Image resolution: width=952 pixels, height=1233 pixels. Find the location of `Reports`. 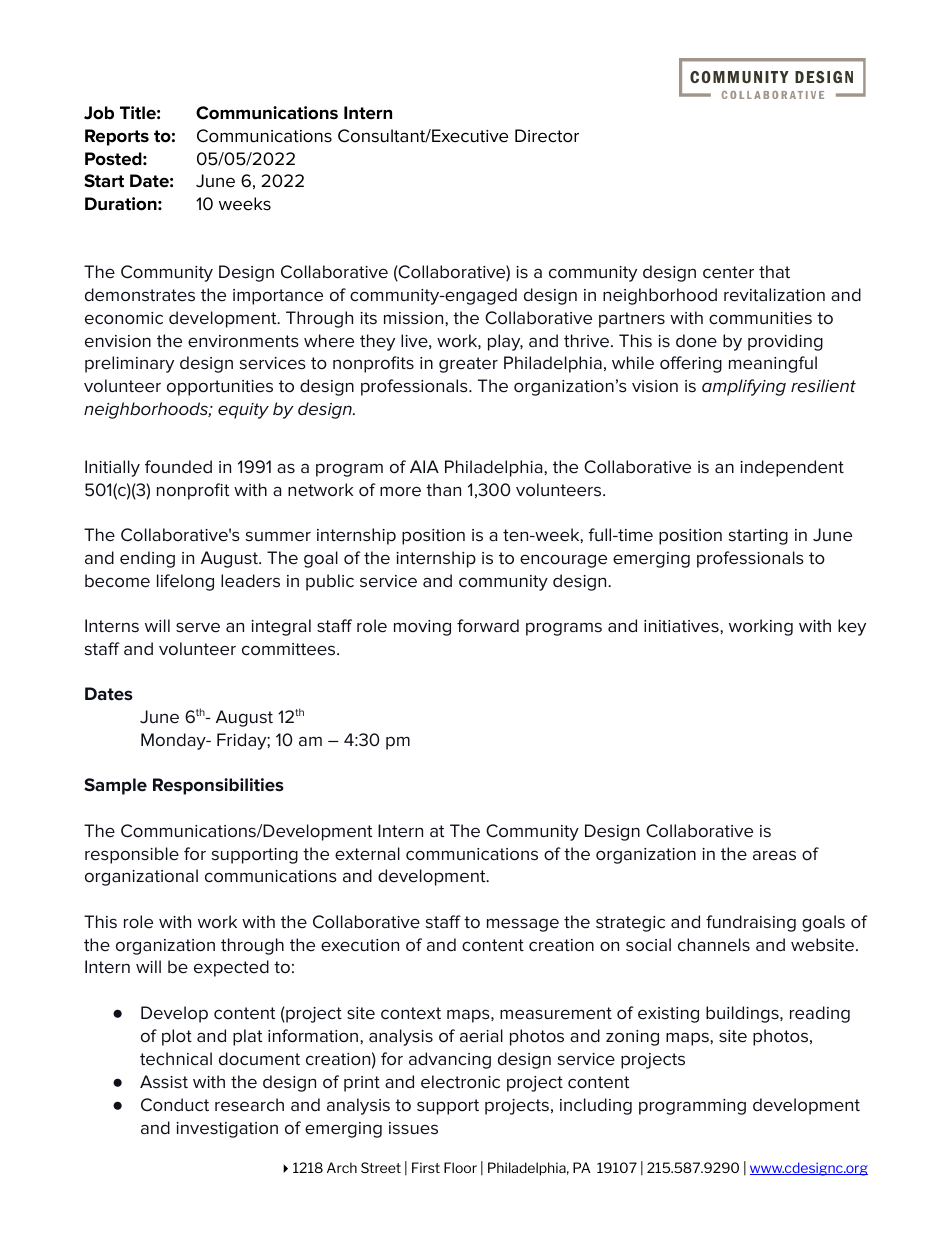

Reports is located at coordinates (117, 137).
